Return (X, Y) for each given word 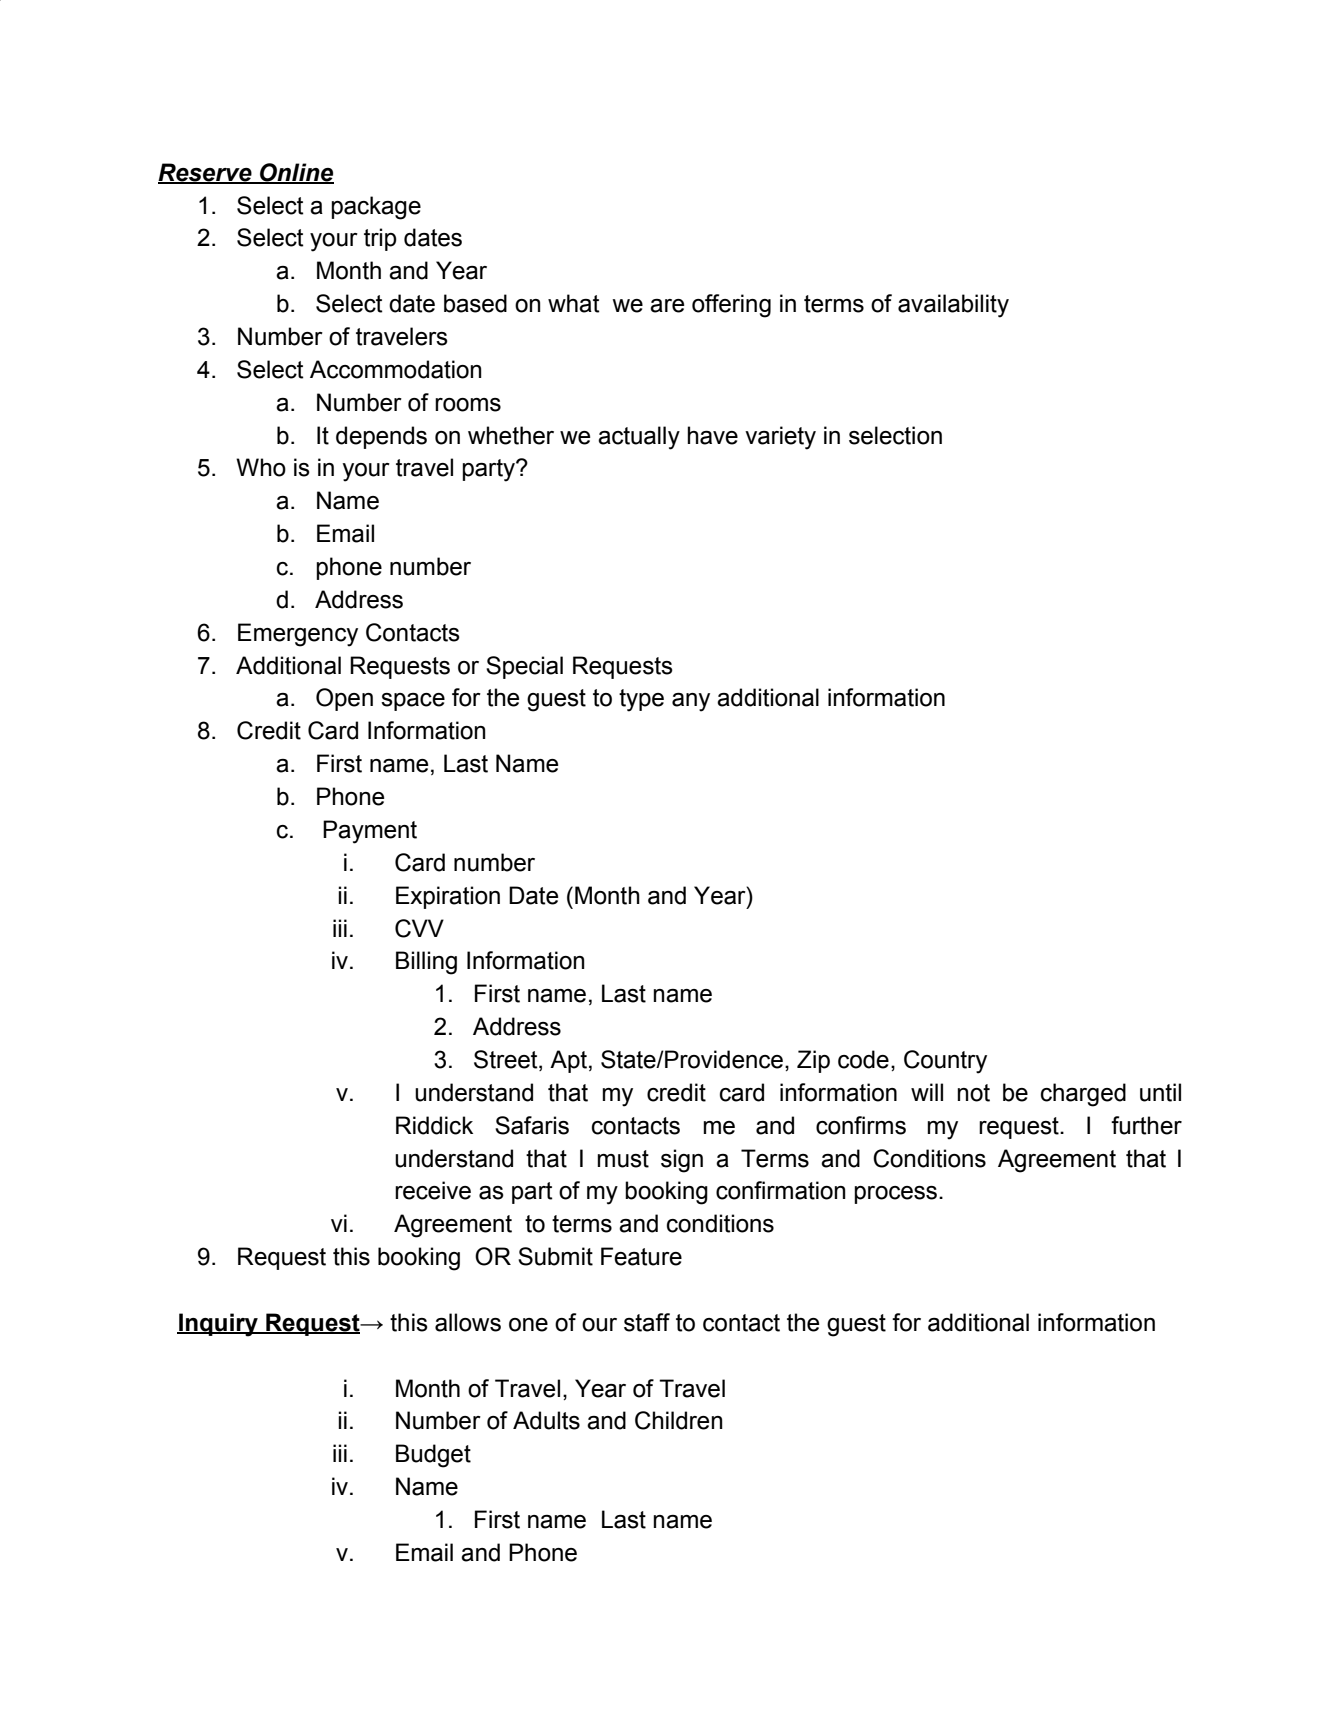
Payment (370, 832)
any (691, 702)
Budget (433, 1456)
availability (953, 306)
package (376, 208)
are (667, 306)
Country (945, 1062)
